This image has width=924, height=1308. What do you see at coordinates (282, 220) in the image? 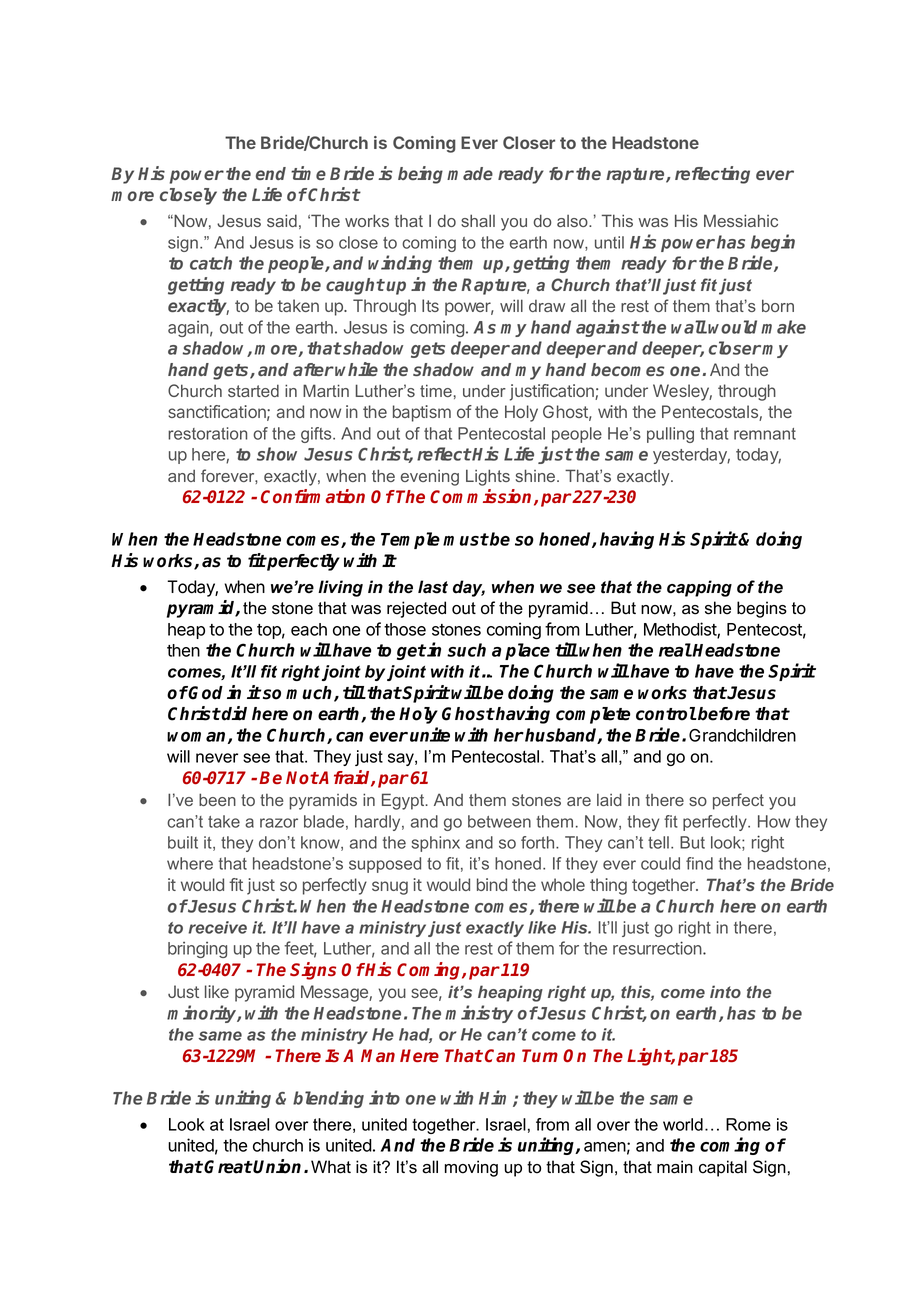
I see `said` at bounding box center [282, 220].
